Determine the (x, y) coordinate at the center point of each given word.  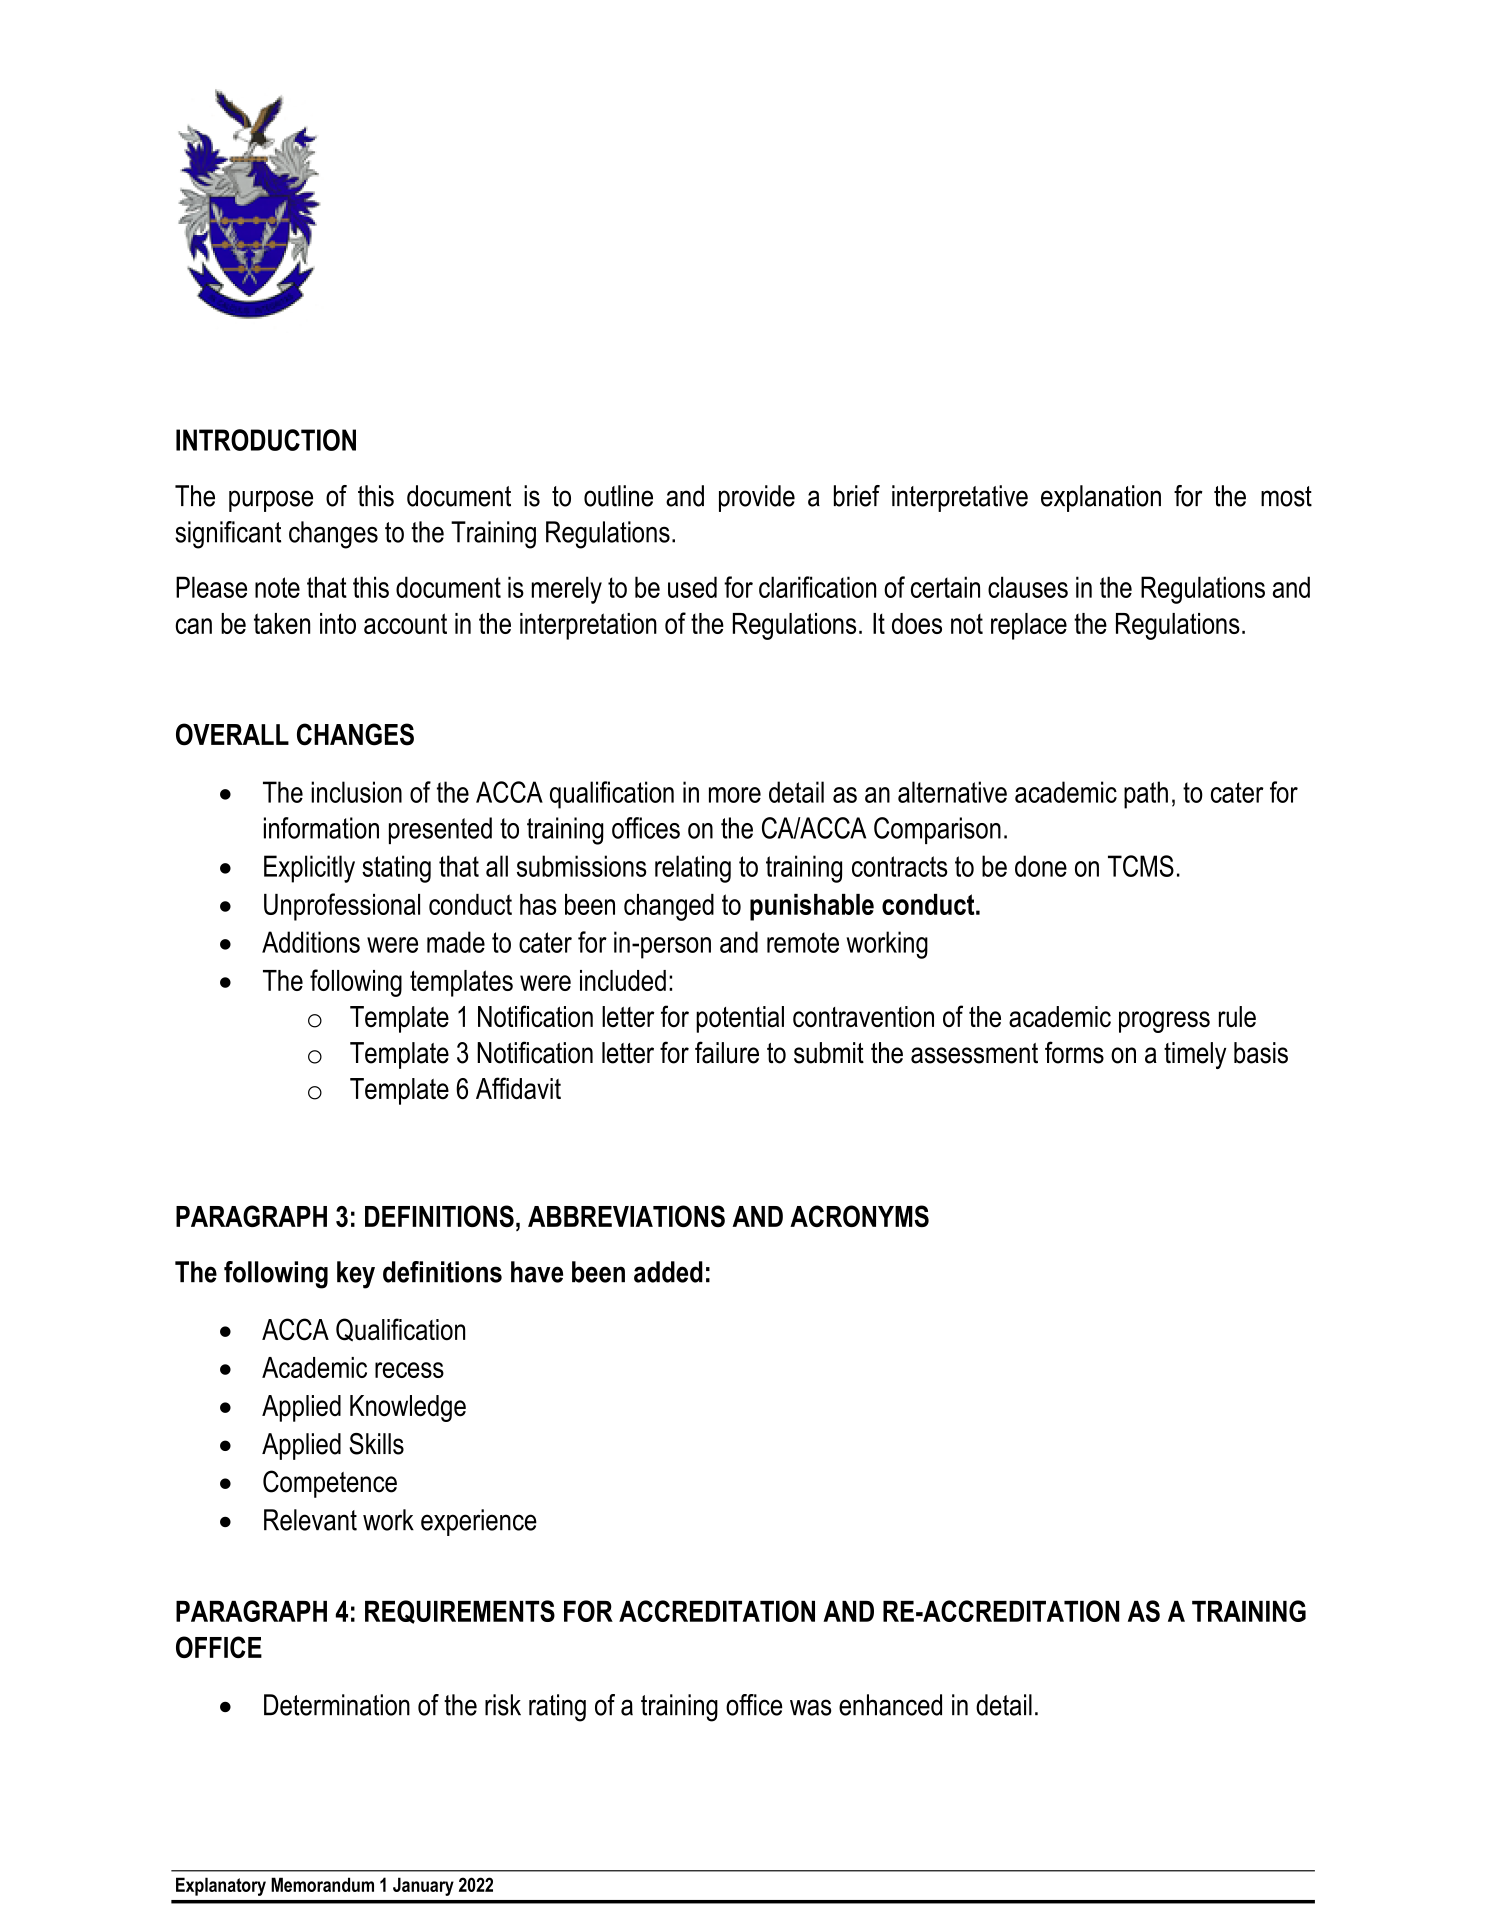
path (1146, 795)
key (356, 1275)
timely (1195, 1055)
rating (557, 1708)
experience (479, 1522)
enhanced (890, 1705)
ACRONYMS (859, 1216)
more (735, 795)
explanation (1101, 498)
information (321, 828)
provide (757, 498)
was (811, 1707)
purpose (271, 501)
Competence (330, 1484)
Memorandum (322, 1884)
